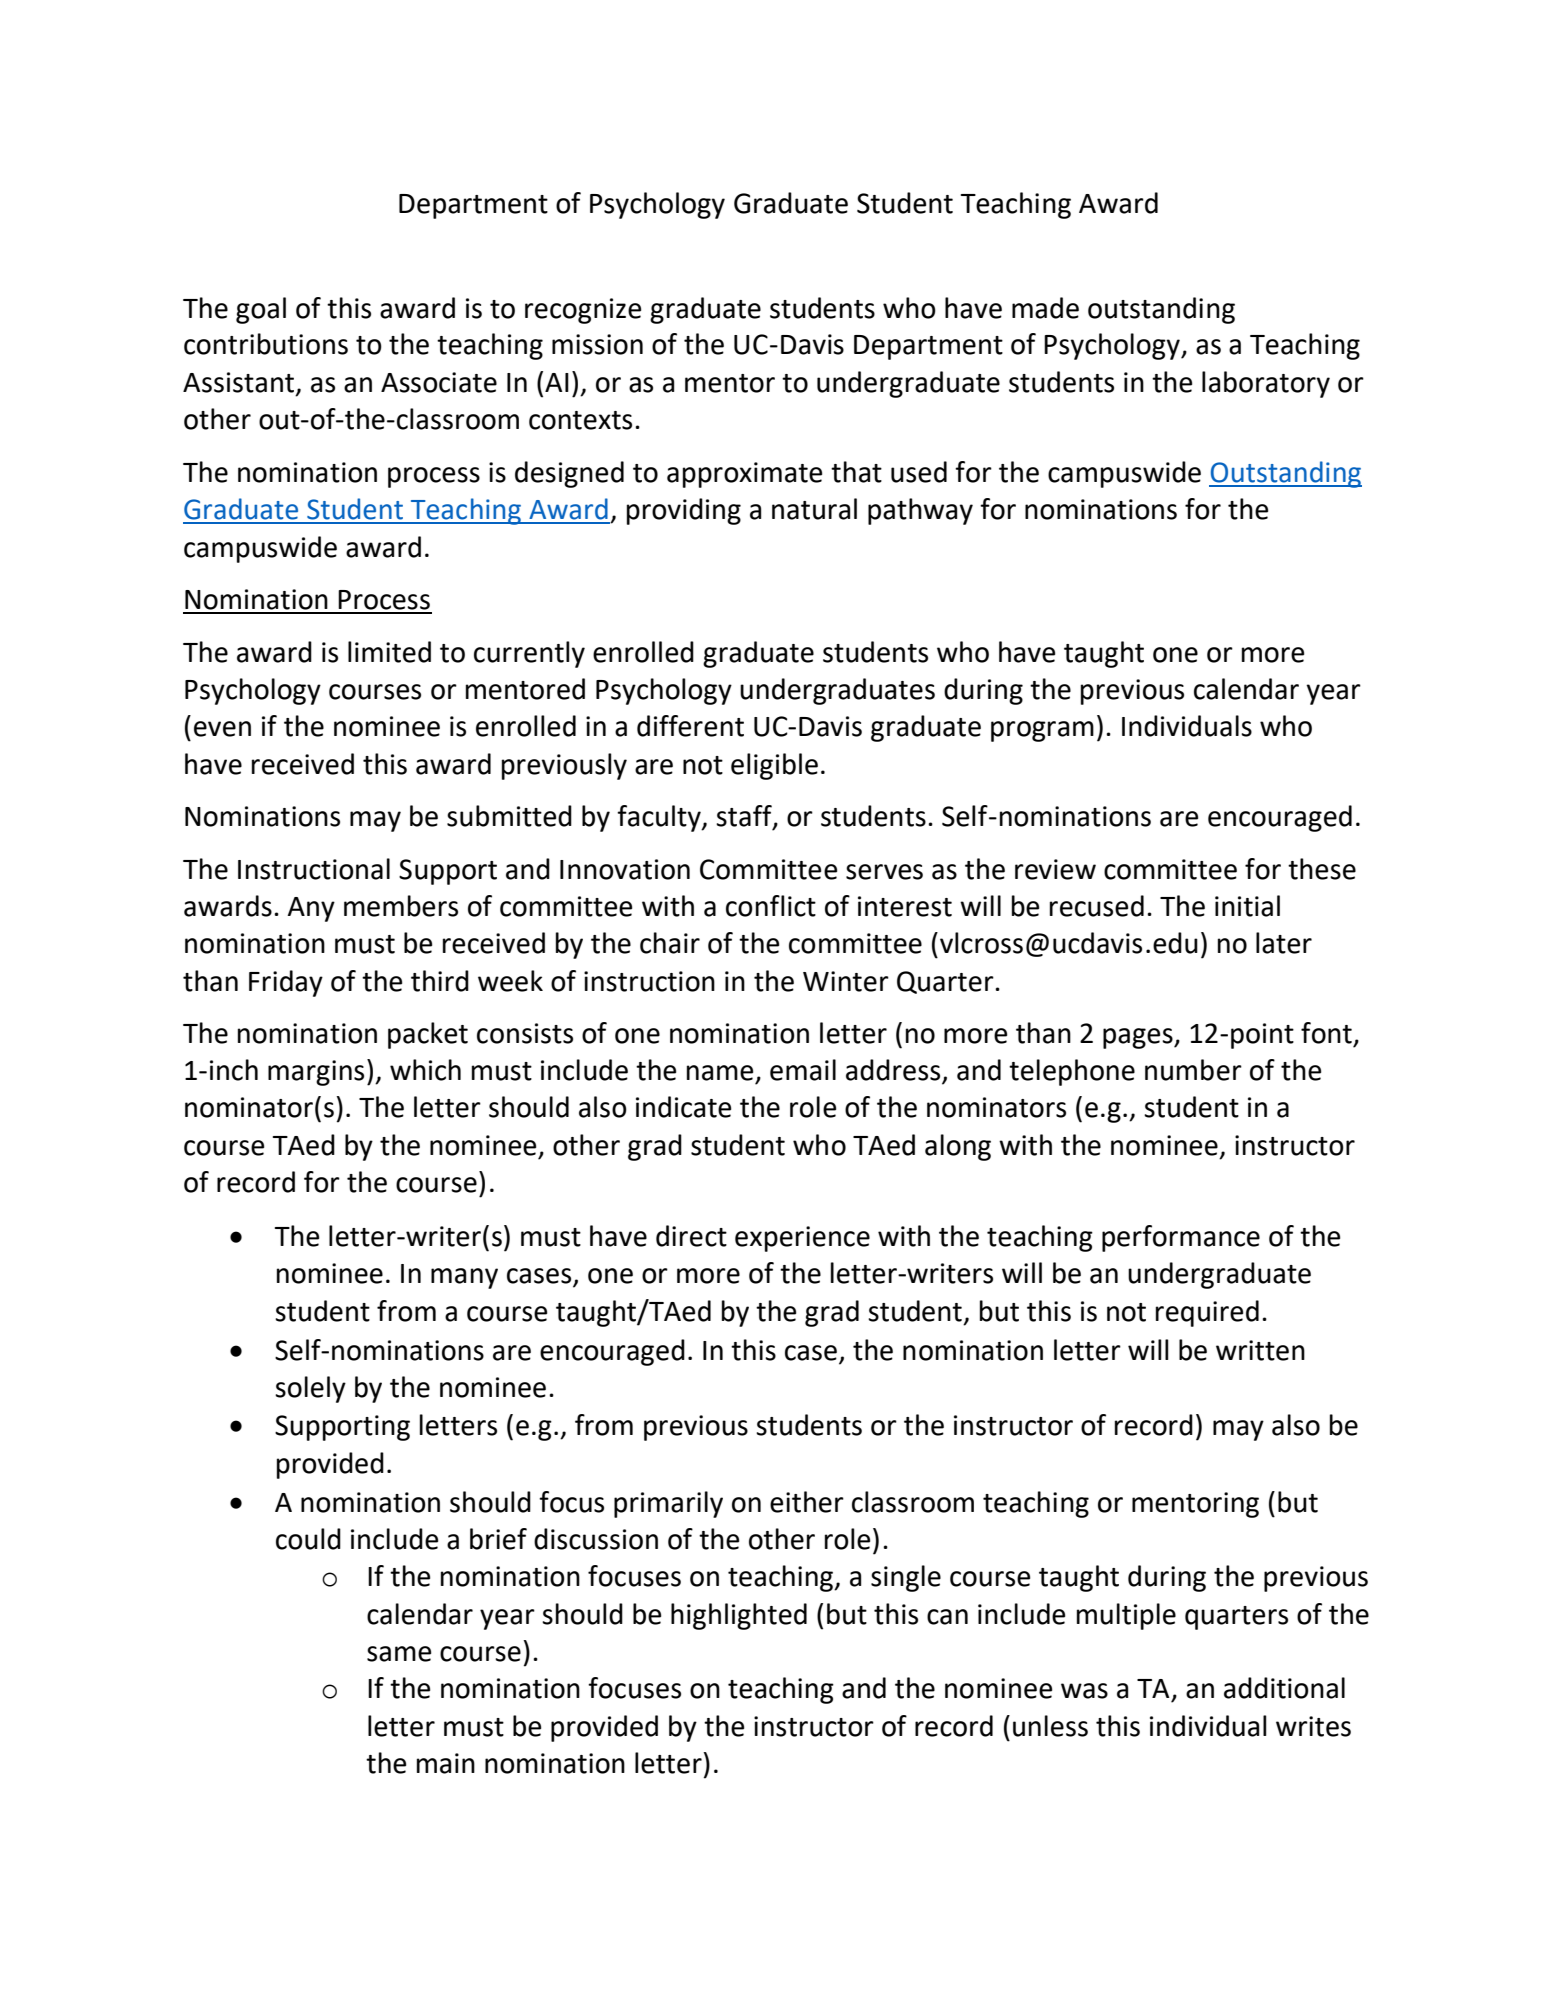  I want to click on staff, so click(745, 817).
